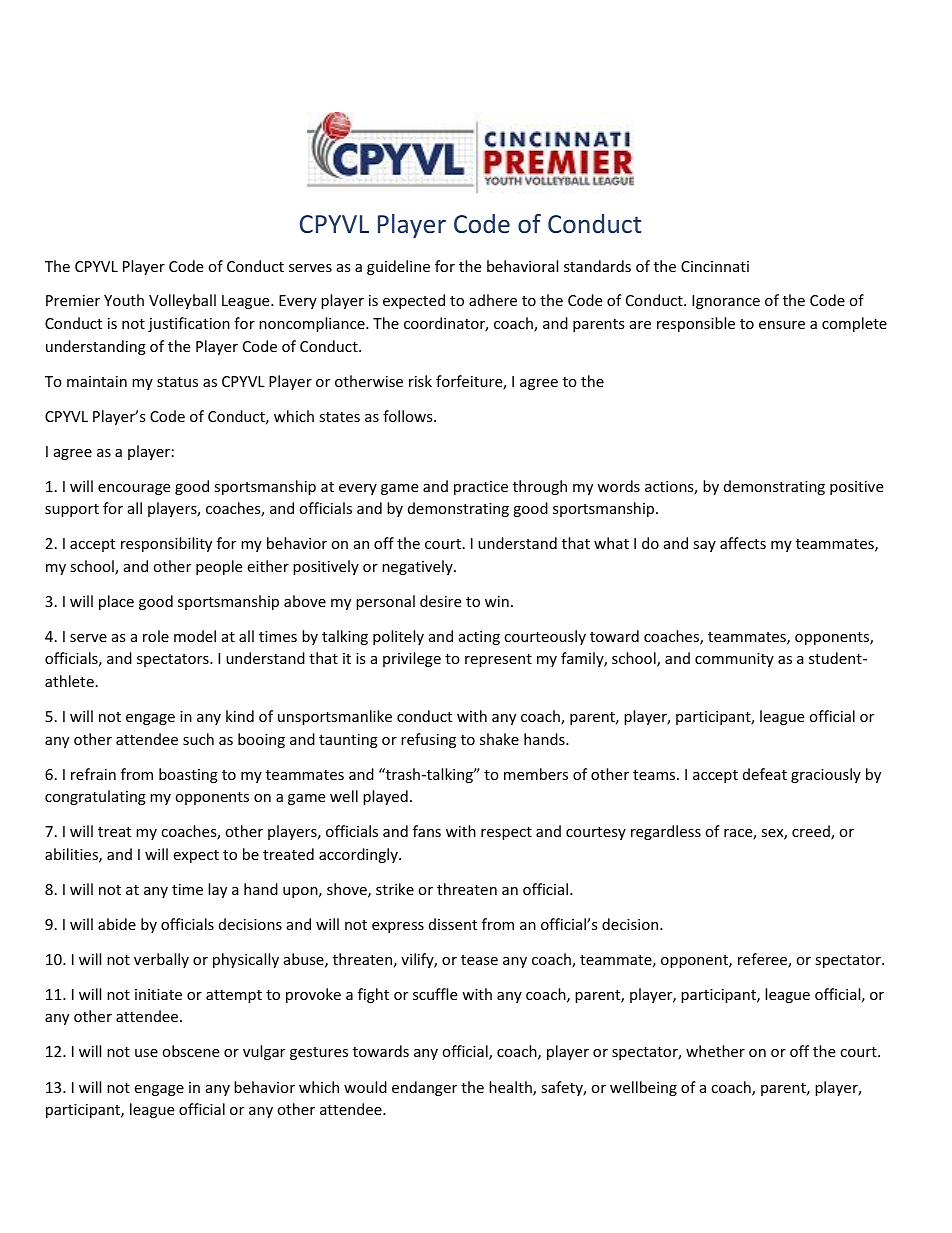 Image resolution: width=952 pixels, height=1233 pixels. What do you see at coordinates (440, 601) in the page?
I see `desire` at bounding box center [440, 601].
